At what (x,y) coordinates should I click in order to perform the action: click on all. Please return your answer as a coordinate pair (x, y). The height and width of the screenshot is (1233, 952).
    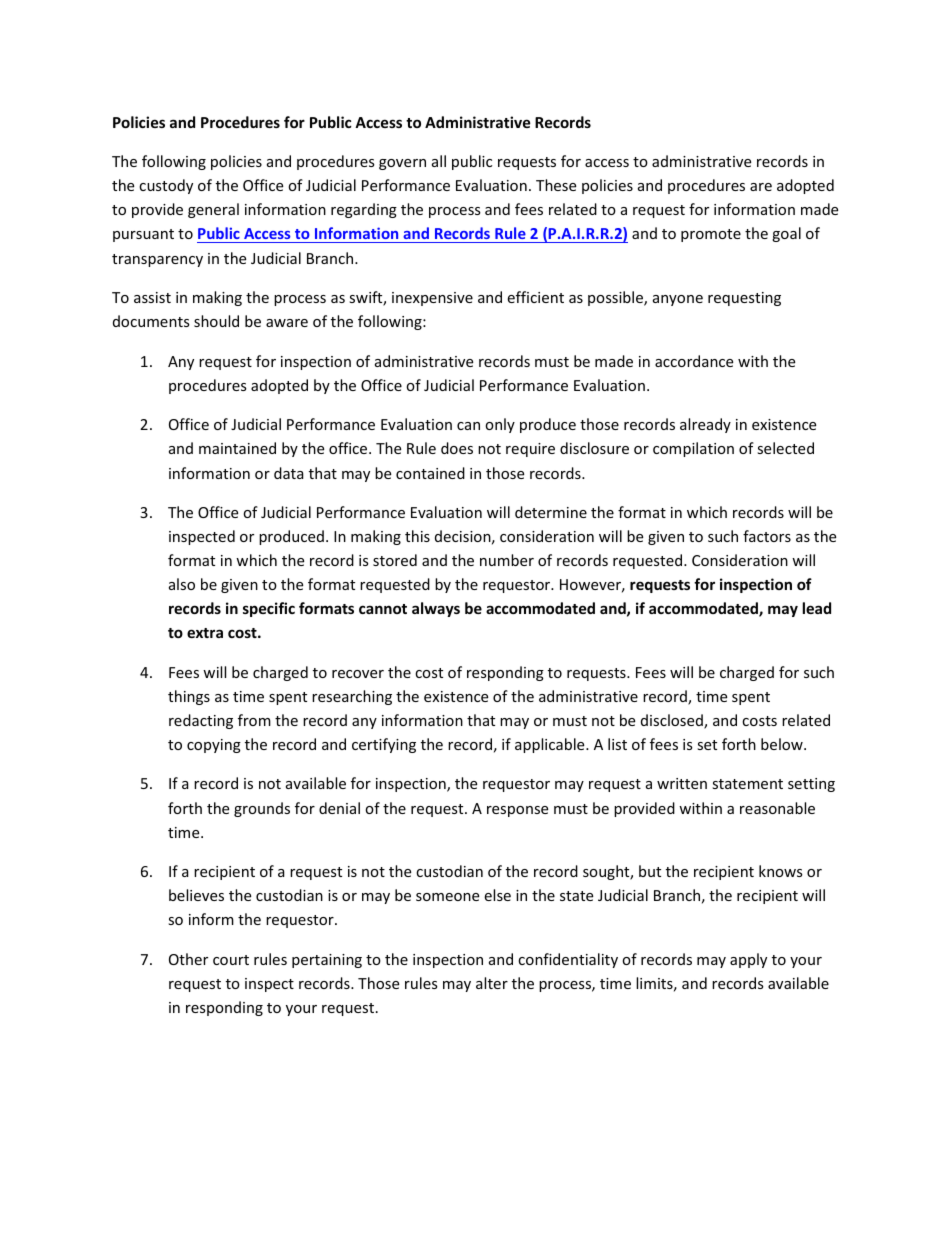
    Looking at the image, I should click on (439, 161).
